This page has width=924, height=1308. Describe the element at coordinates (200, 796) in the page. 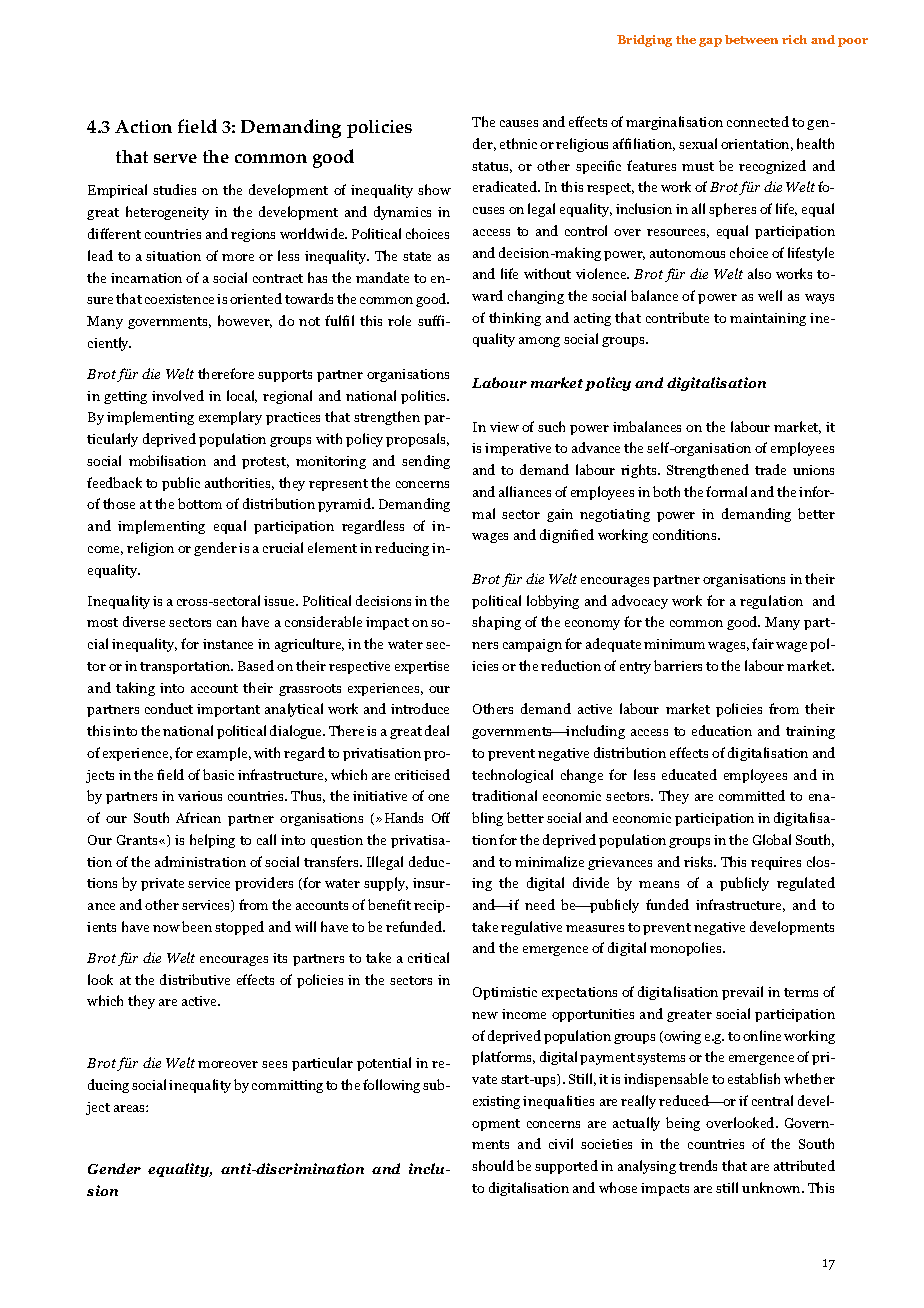

I see `various` at that location.
